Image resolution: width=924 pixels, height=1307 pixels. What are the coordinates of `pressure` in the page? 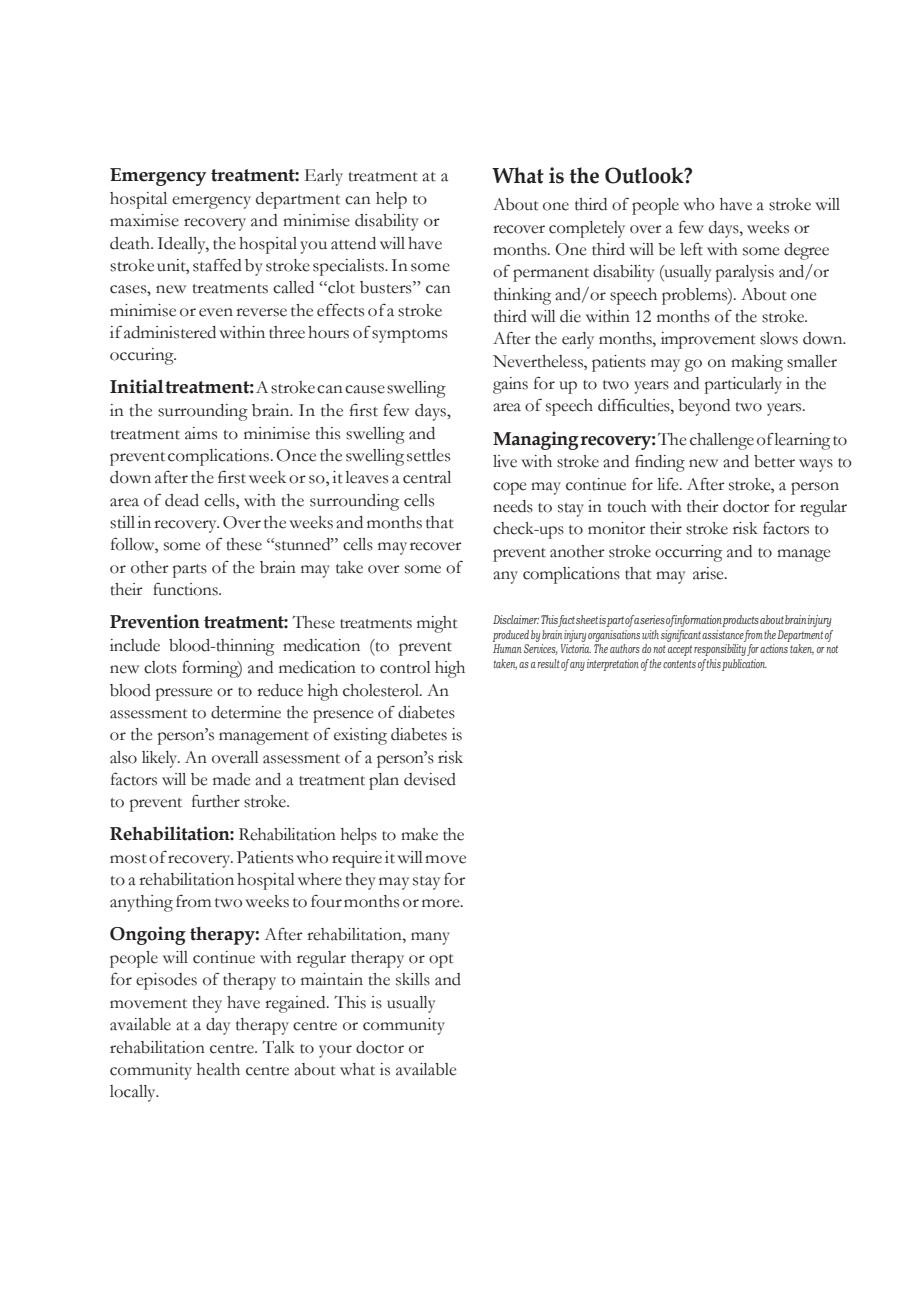 It's located at (184, 694).
